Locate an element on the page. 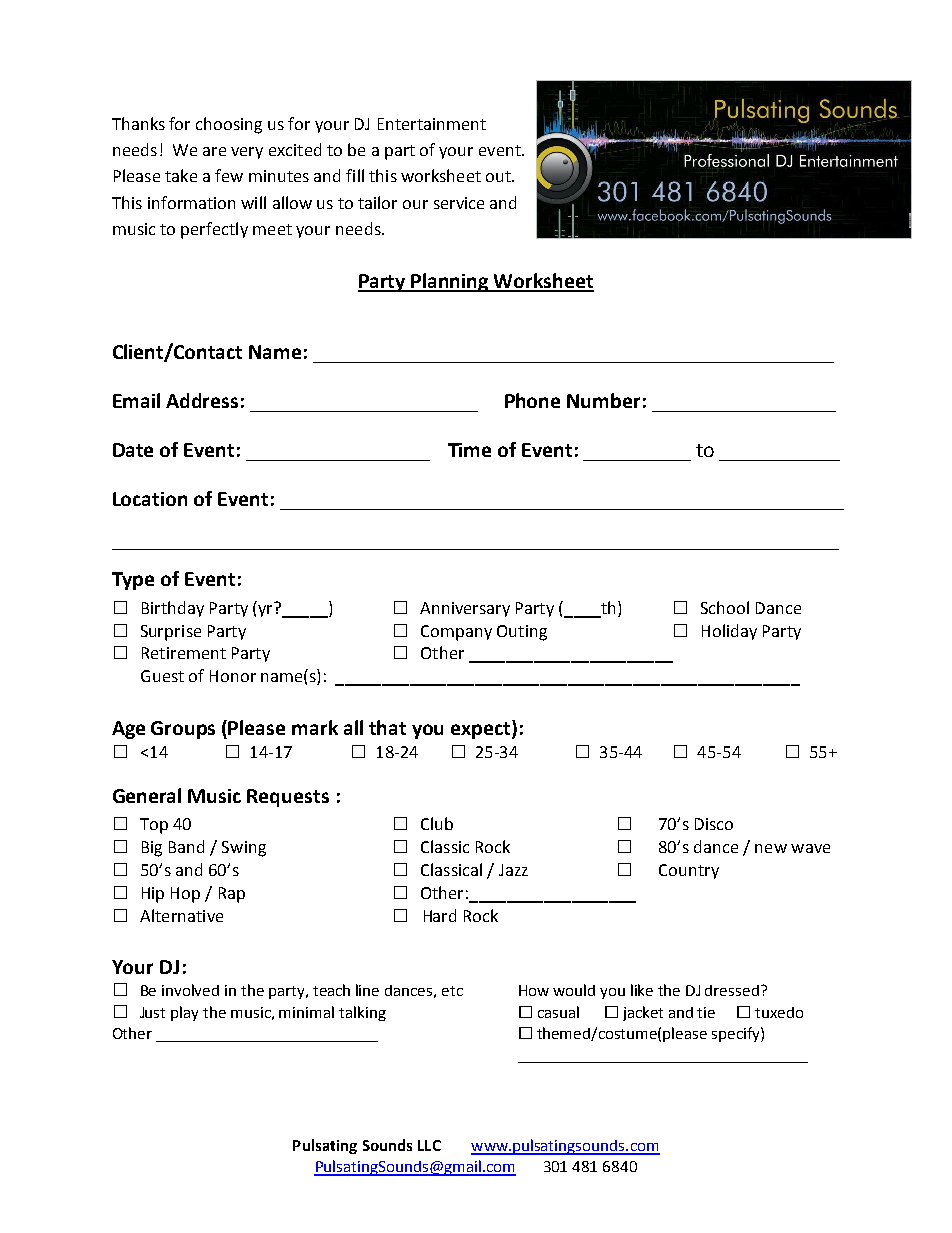 The width and height of the document is (952, 1233). Location is located at coordinates (150, 499).
